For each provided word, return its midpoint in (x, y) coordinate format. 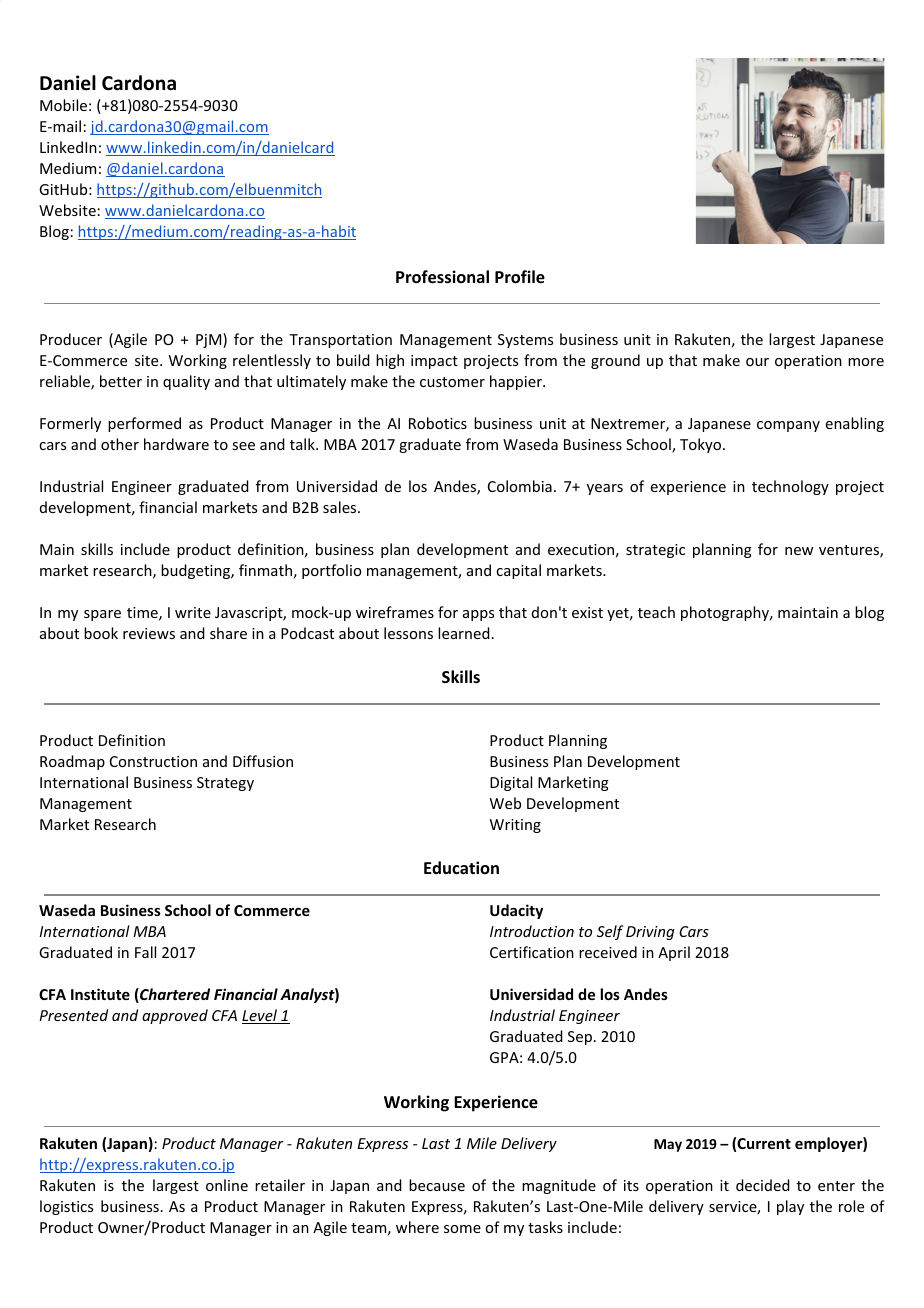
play (790, 1207)
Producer (71, 339)
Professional (442, 277)
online (227, 1185)
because (437, 1185)
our (757, 362)
